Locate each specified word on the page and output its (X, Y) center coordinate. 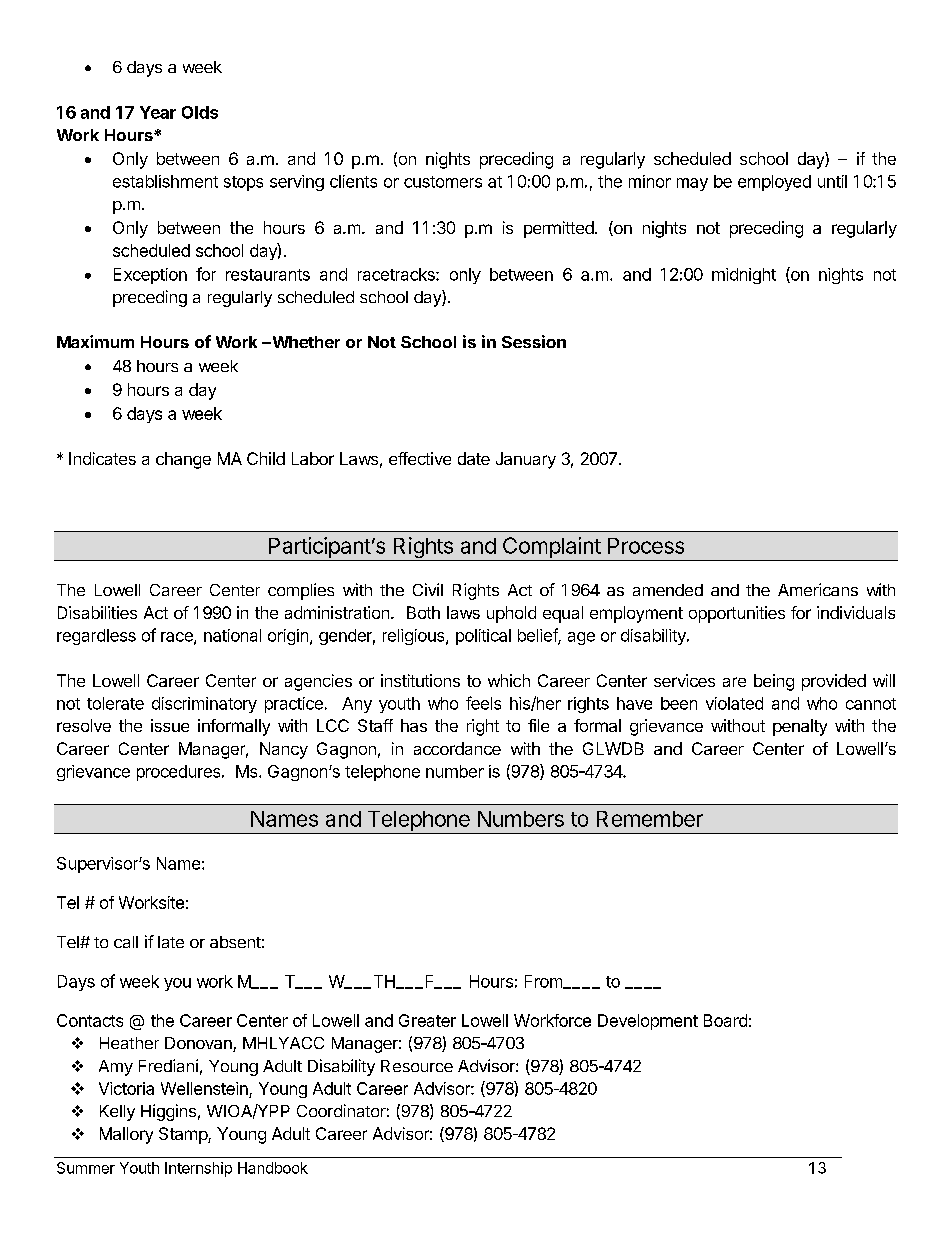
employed (774, 183)
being (774, 682)
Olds (200, 112)
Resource (417, 1066)
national (232, 635)
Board (725, 1020)
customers (443, 182)
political (483, 637)
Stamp (184, 1135)
